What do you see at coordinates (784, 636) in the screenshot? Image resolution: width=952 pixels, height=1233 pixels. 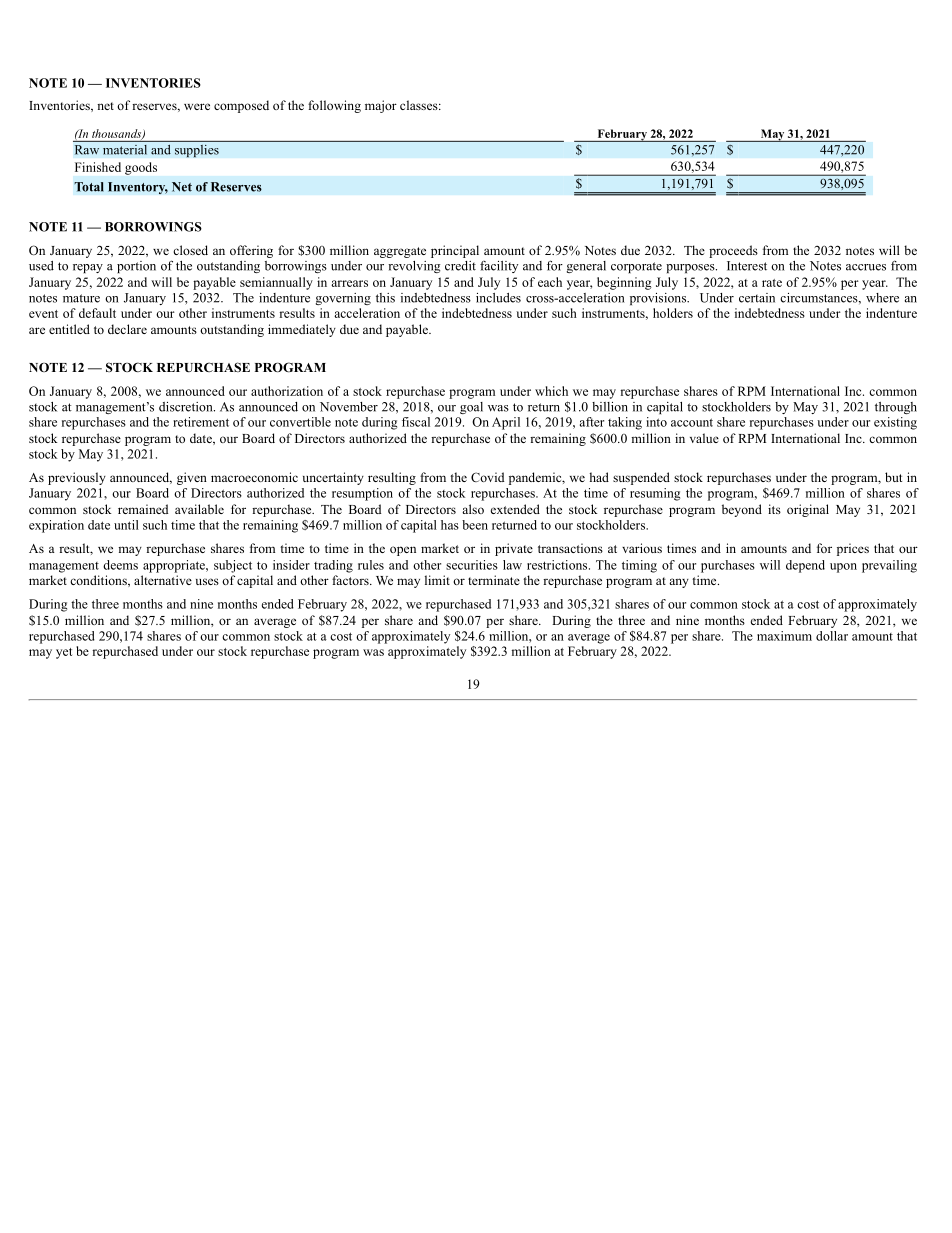 I see `maximum` at bounding box center [784, 636].
